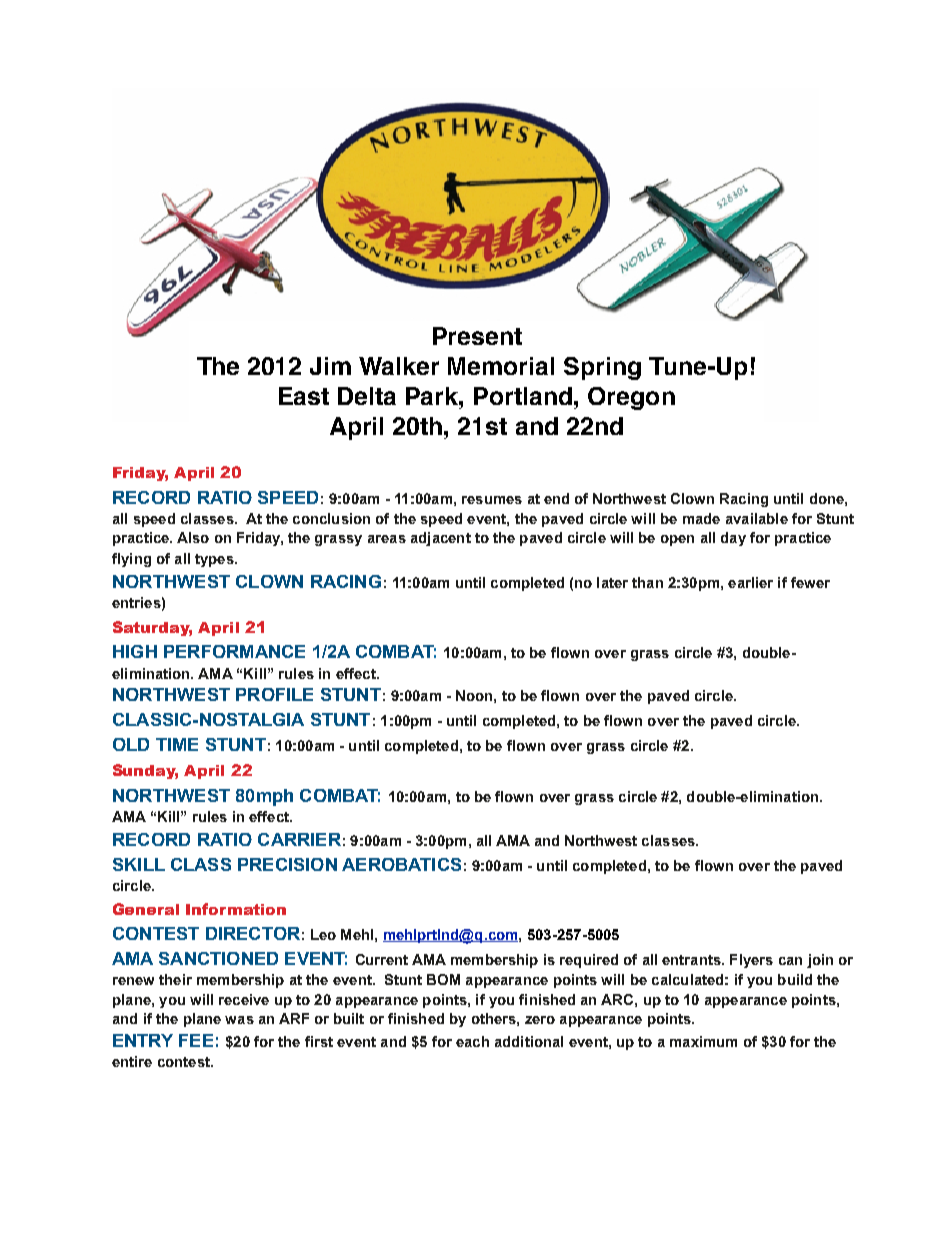 The image size is (952, 1233). I want to click on PERFORMANCE, so click(234, 651).
